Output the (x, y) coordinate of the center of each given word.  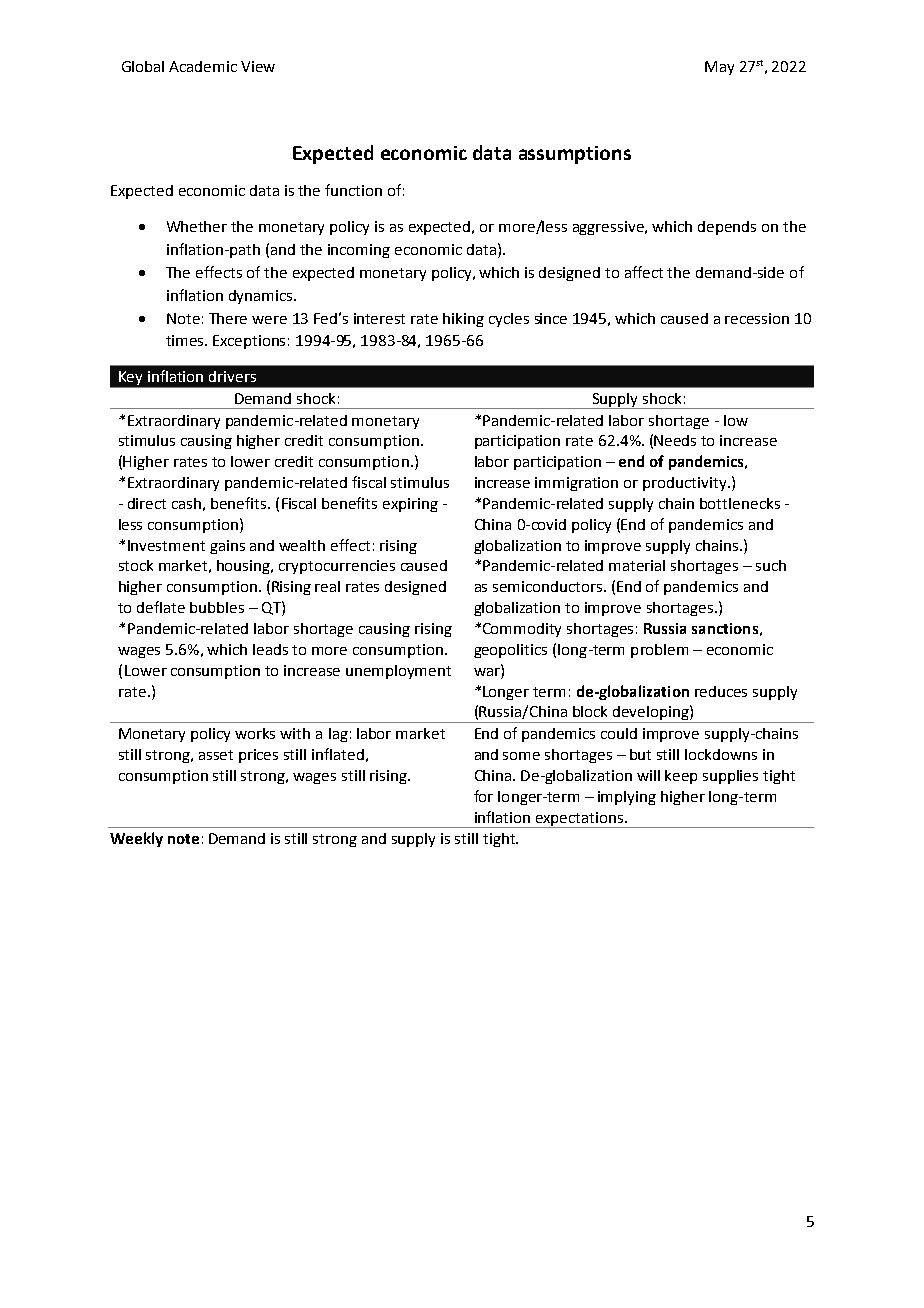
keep (681, 777)
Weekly (136, 839)
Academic (203, 66)
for (483, 796)
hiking (463, 320)
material (637, 565)
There (228, 318)
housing (245, 567)
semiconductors (549, 586)
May (719, 68)
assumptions (575, 155)
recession (757, 318)
